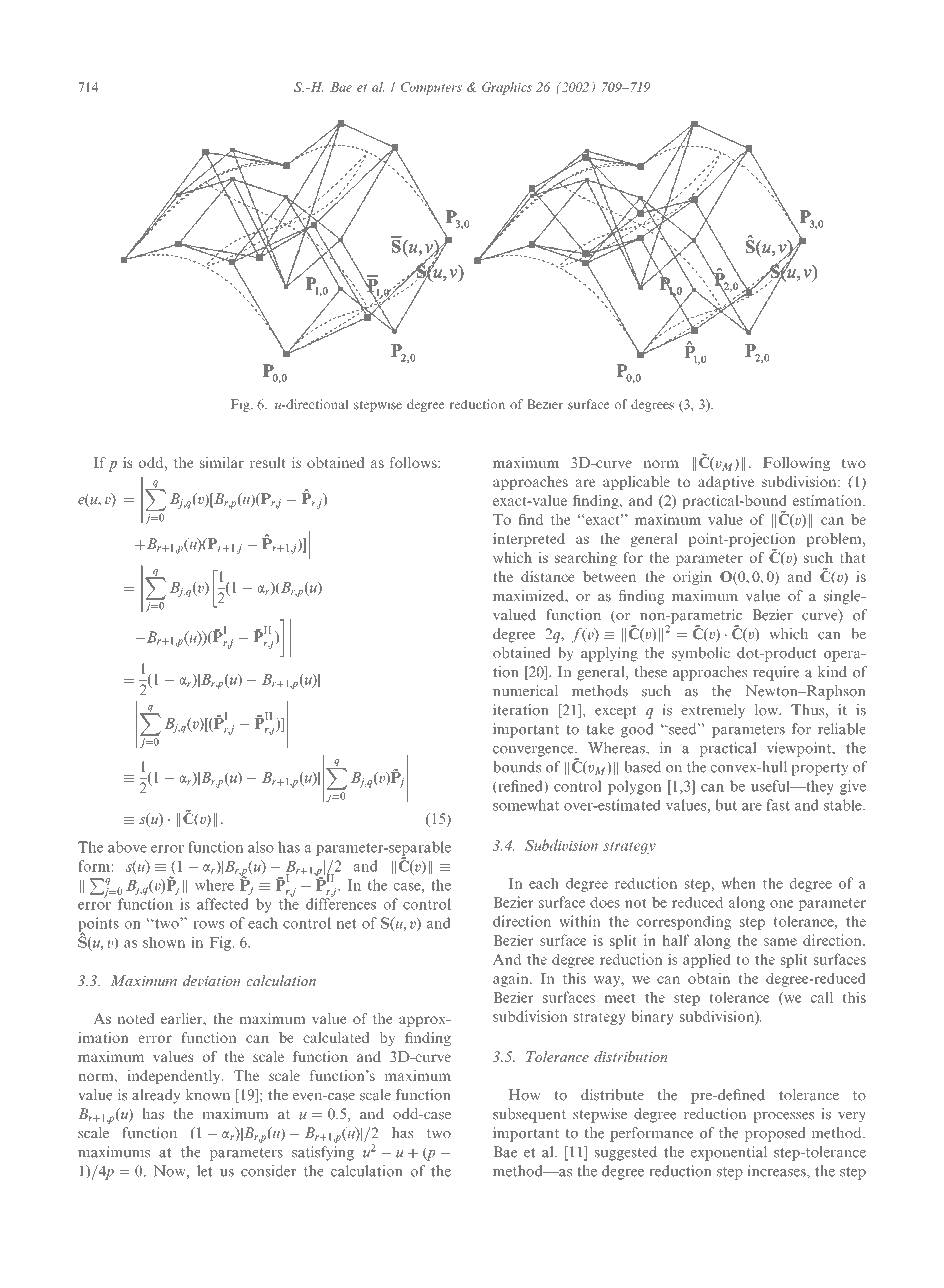  Describe the element at coordinates (205, 1171) in the screenshot. I see `let` at that location.
